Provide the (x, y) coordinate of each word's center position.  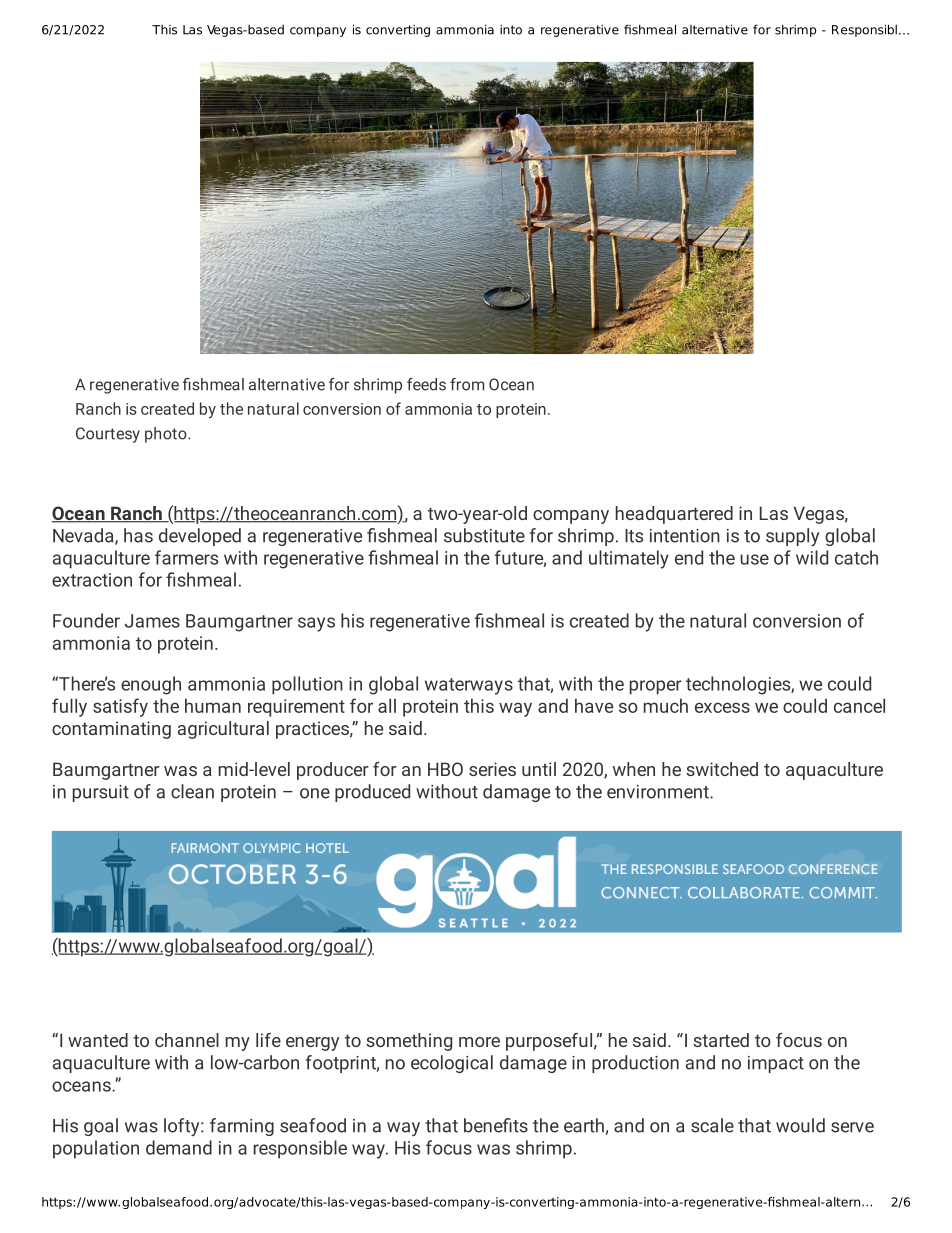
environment (659, 792)
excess (722, 707)
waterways (469, 686)
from (467, 384)
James (152, 621)
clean (192, 791)
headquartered (674, 515)
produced (372, 793)
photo (167, 435)
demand (179, 1147)
